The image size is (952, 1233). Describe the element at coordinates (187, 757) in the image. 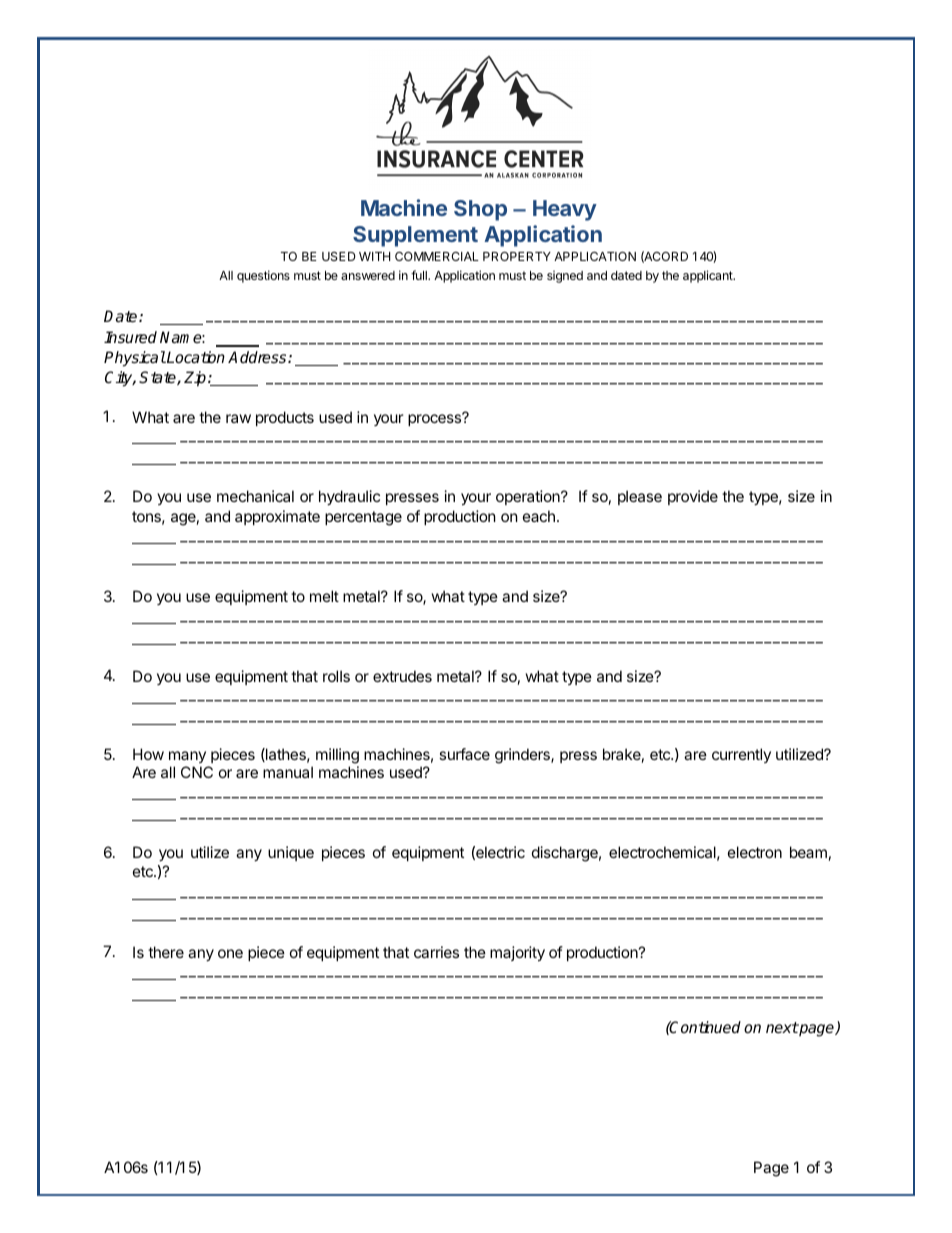

I see `many` at that location.
